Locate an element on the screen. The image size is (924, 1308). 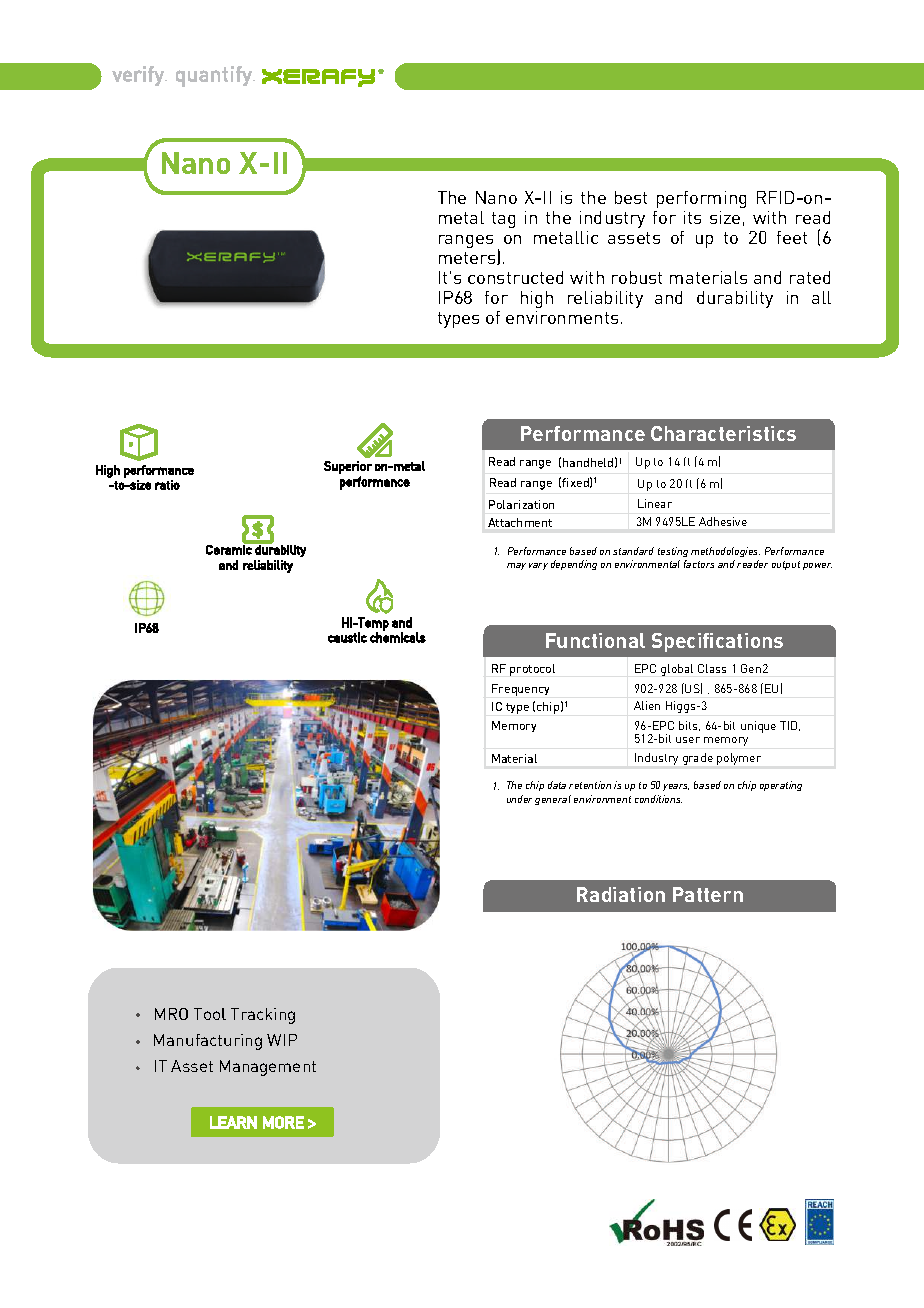
Characteristics is located at coordinates (723, 433).
